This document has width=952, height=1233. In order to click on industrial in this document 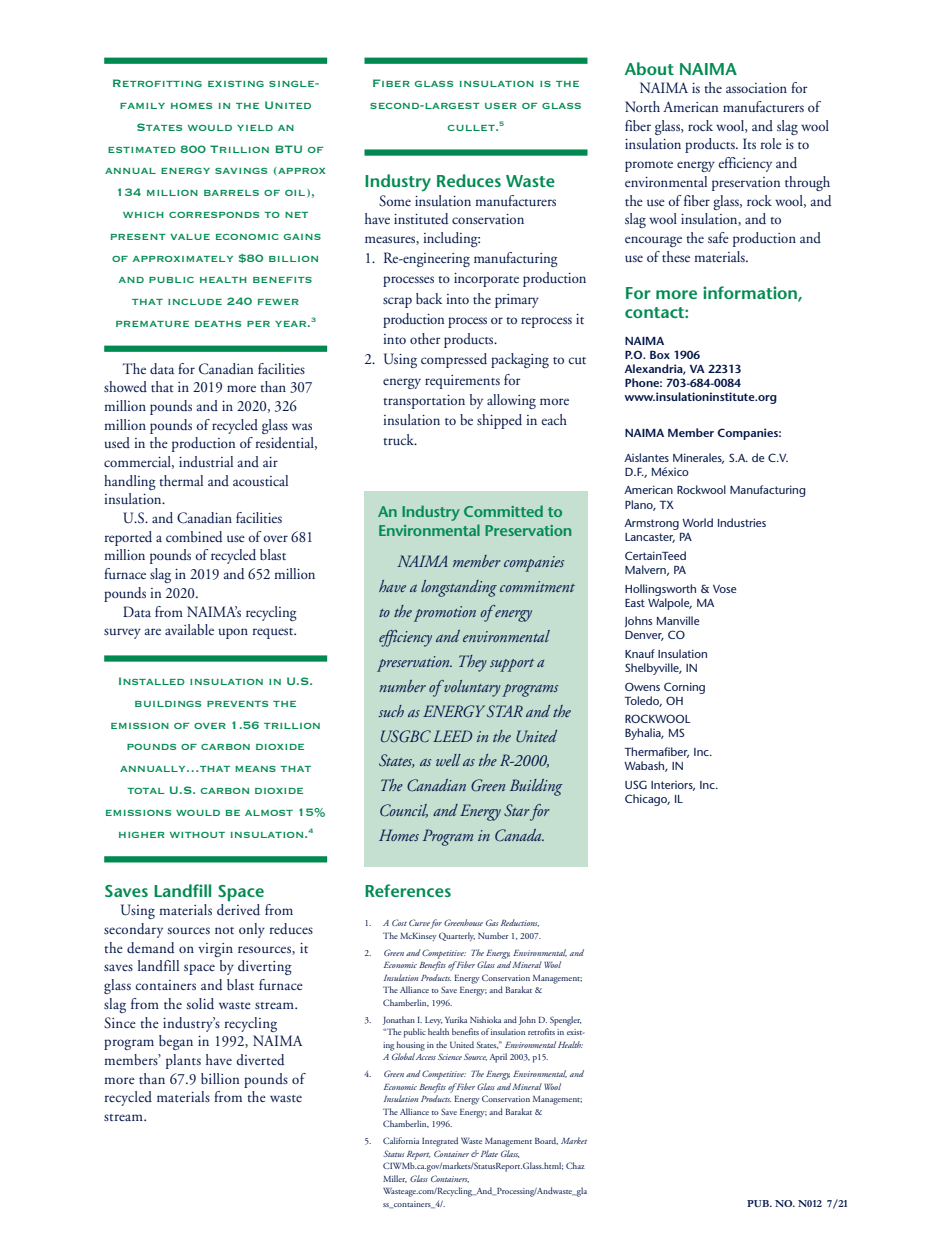, I will do `click(206, 461)`.
